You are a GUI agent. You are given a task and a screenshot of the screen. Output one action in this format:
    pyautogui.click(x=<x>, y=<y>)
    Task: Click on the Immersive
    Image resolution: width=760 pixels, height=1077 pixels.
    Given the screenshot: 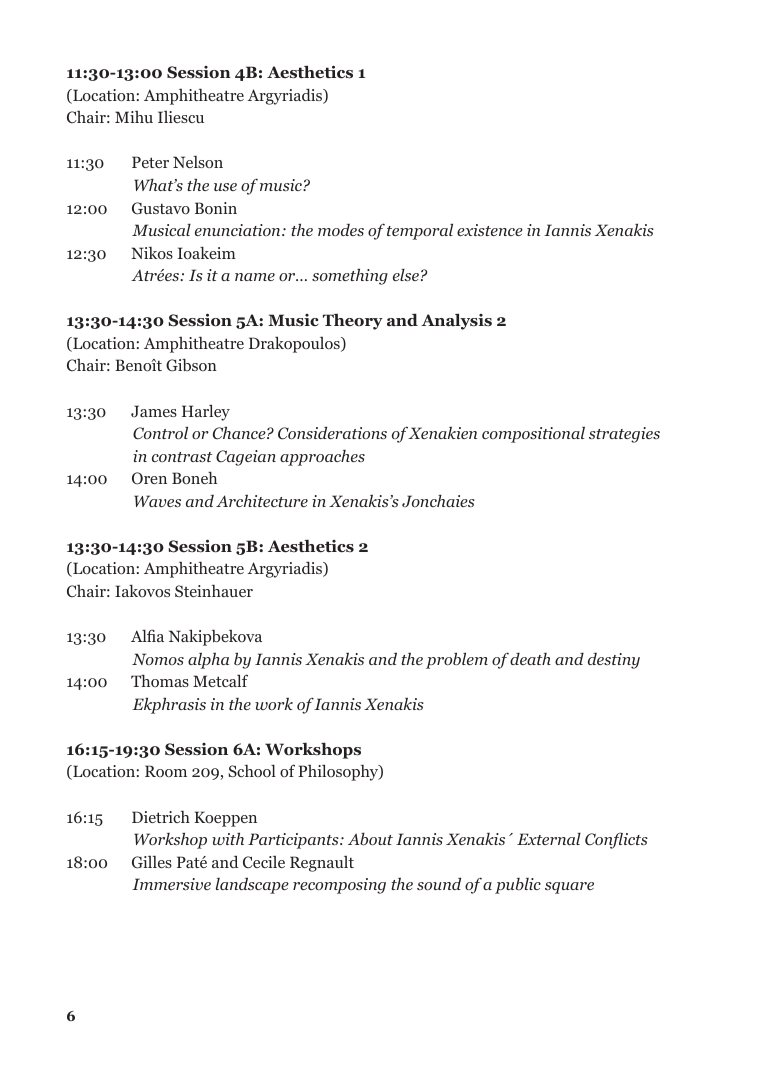 What is the action you would take?
    pyautogui.click(x=171, y=884)
